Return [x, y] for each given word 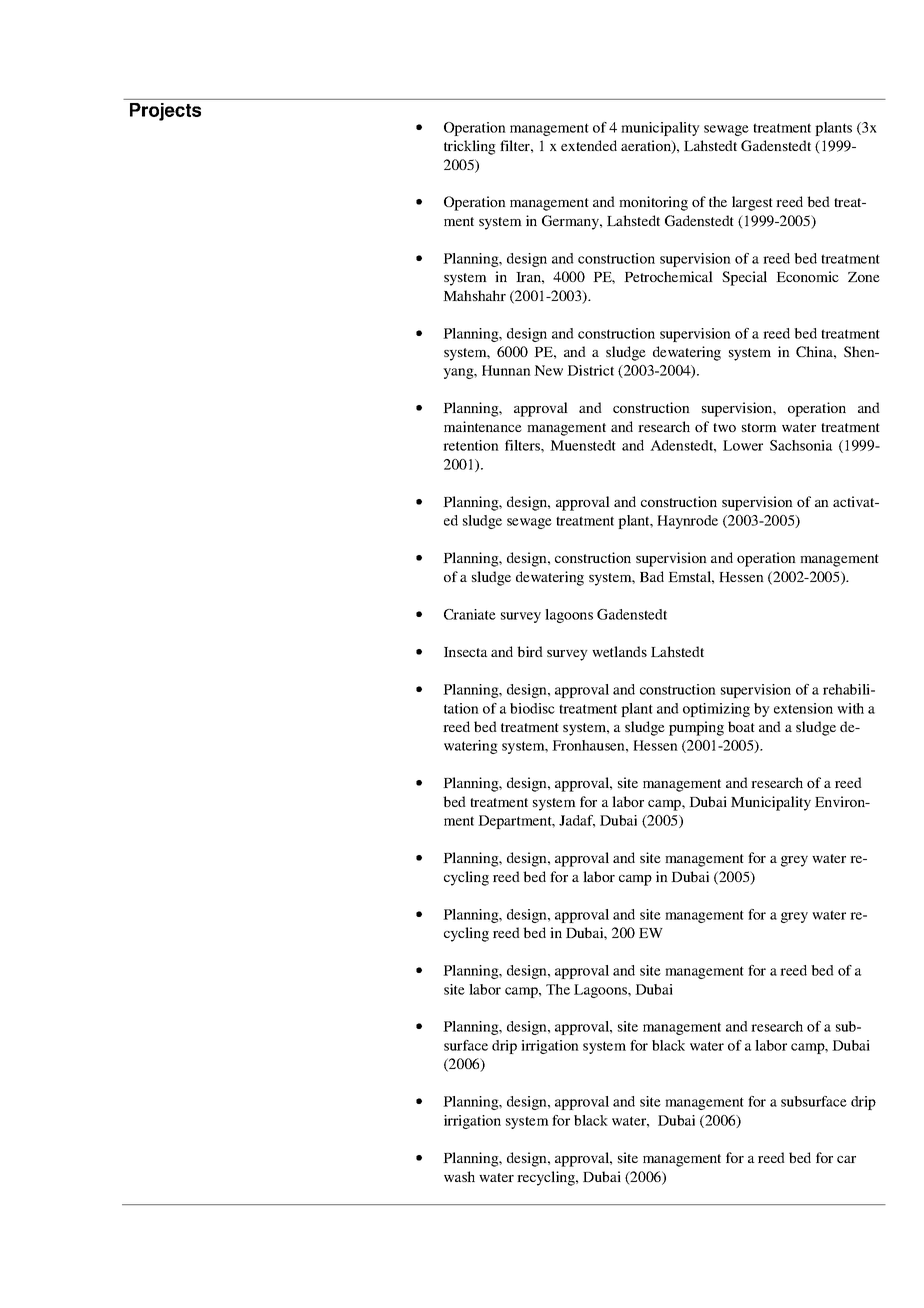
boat [741, 726]
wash [459, 1176]
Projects [165, 112]
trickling [470, 147]
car [846, 1159]
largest [752, 203]
